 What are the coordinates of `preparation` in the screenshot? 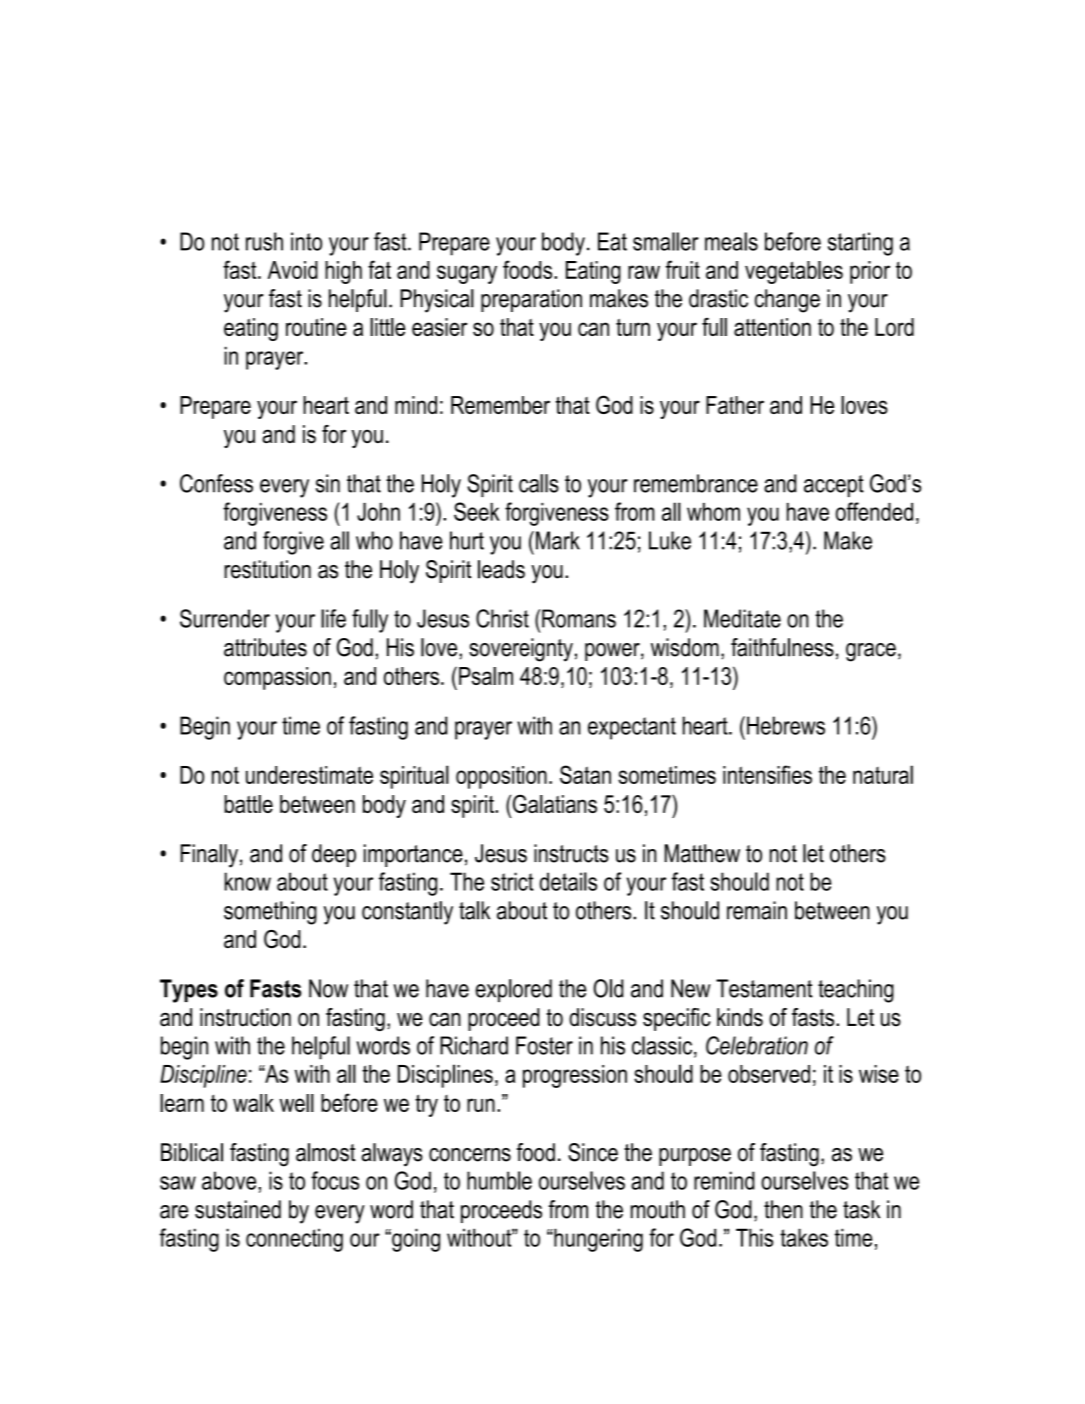 It's located at (531, 300).
